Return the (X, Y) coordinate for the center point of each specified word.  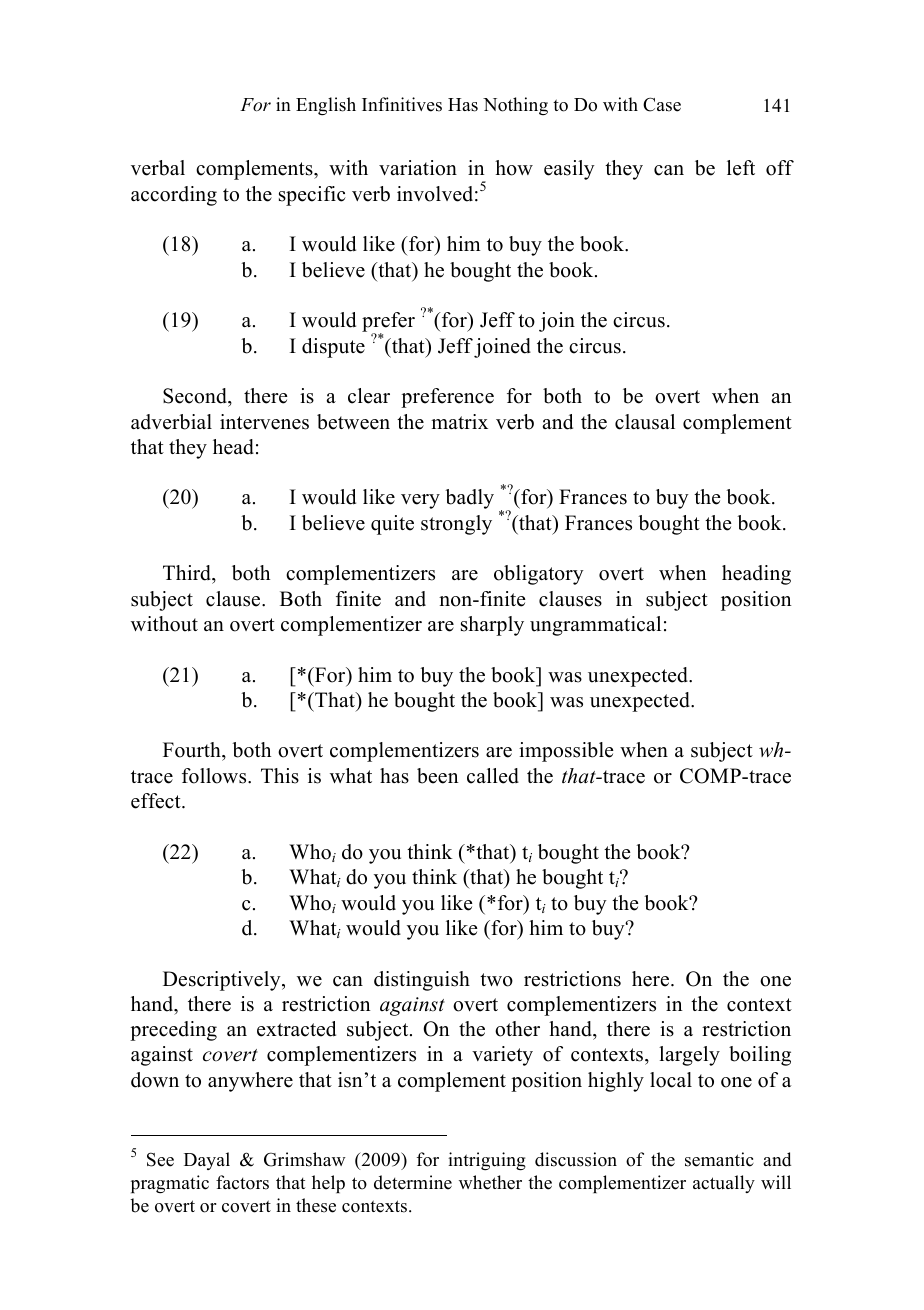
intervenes (264, 422)
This (280, 776)
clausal (645, 422)
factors (242, 1182)
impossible (566, 752)
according (174, 196)
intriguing (487, 1161)
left (741, 168)
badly (469, 499)
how (514, 168)
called (493, 776)
